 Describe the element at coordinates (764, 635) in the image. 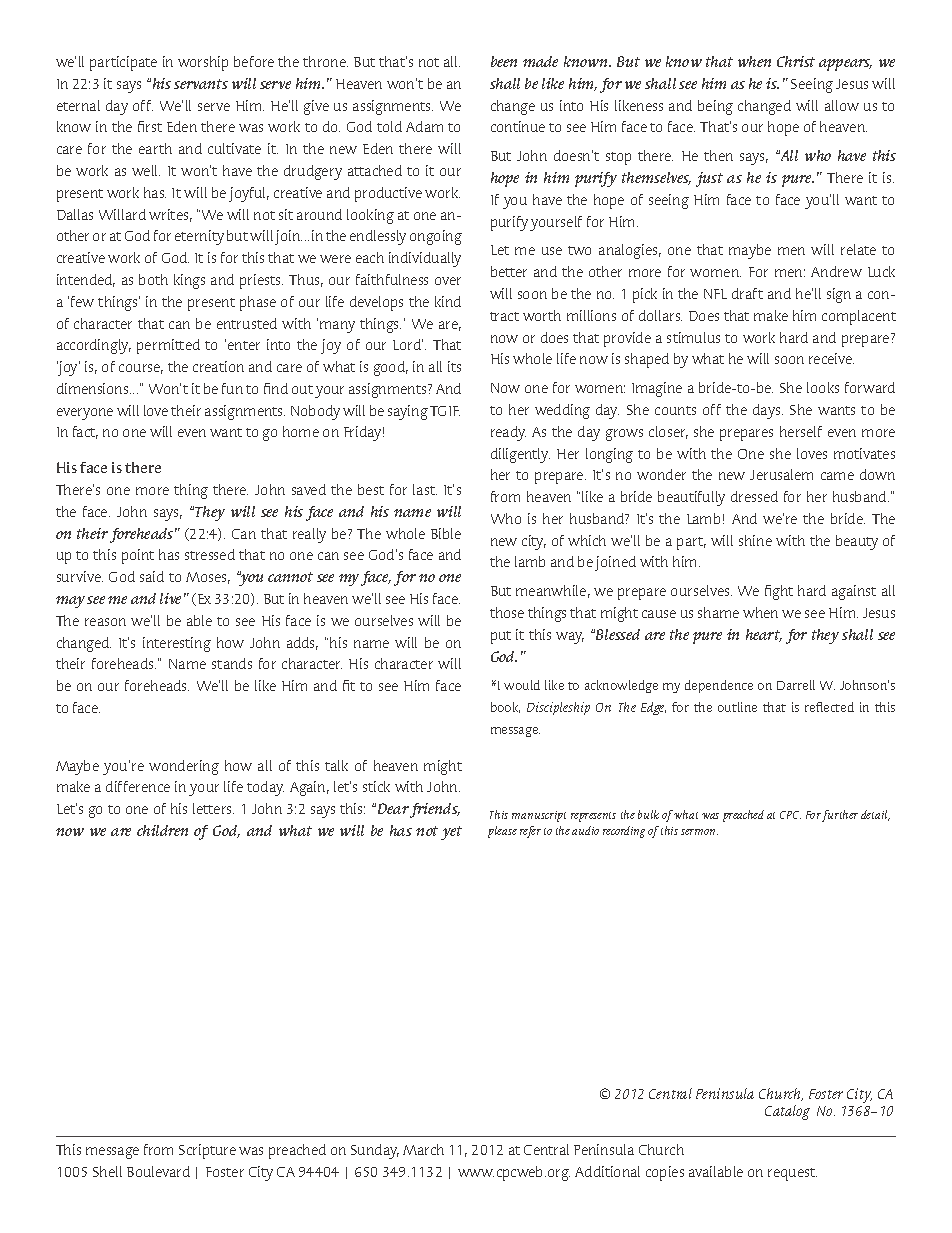

I see `heart` at that location.
